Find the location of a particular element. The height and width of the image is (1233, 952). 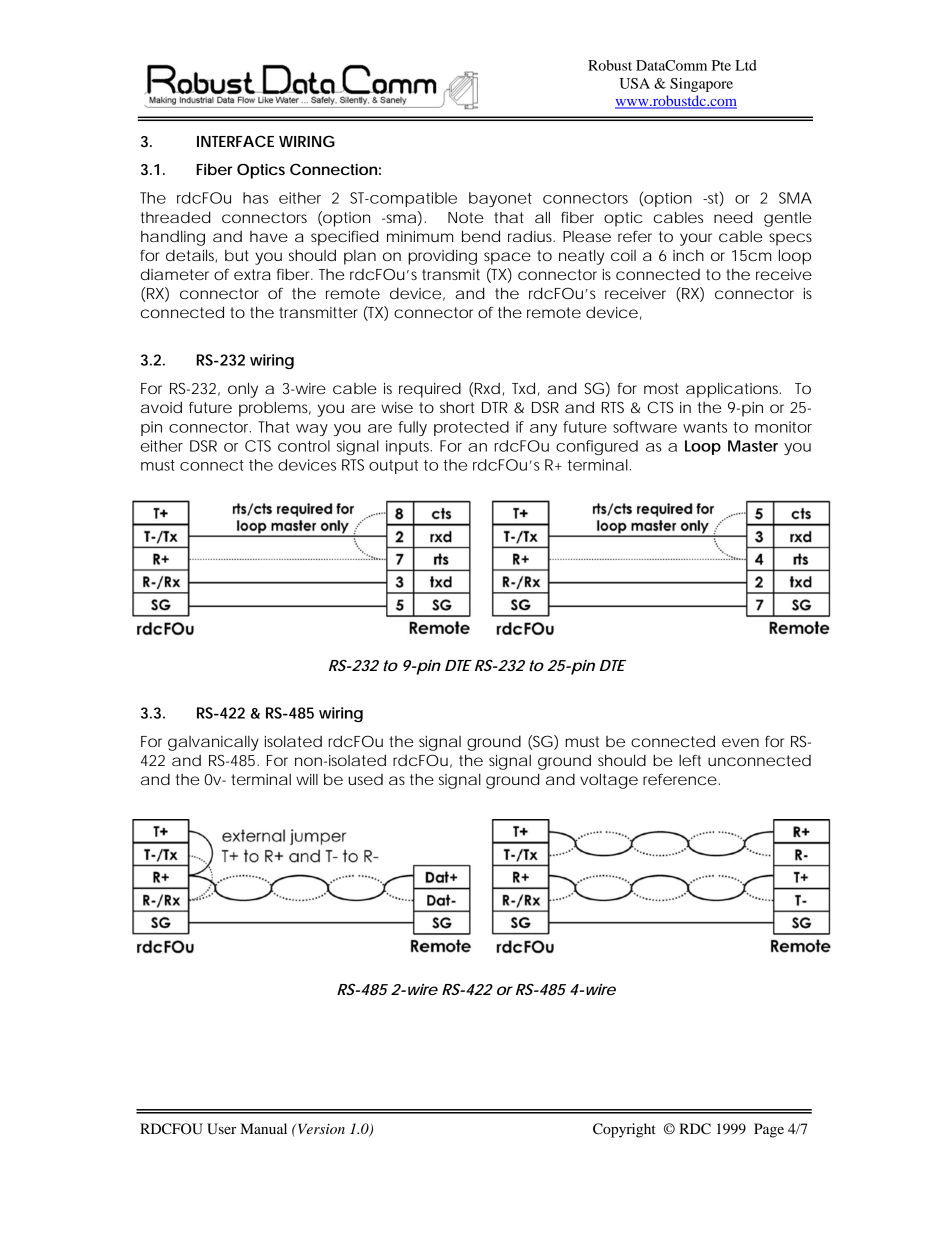

even is located at coordinates (740, 742).
